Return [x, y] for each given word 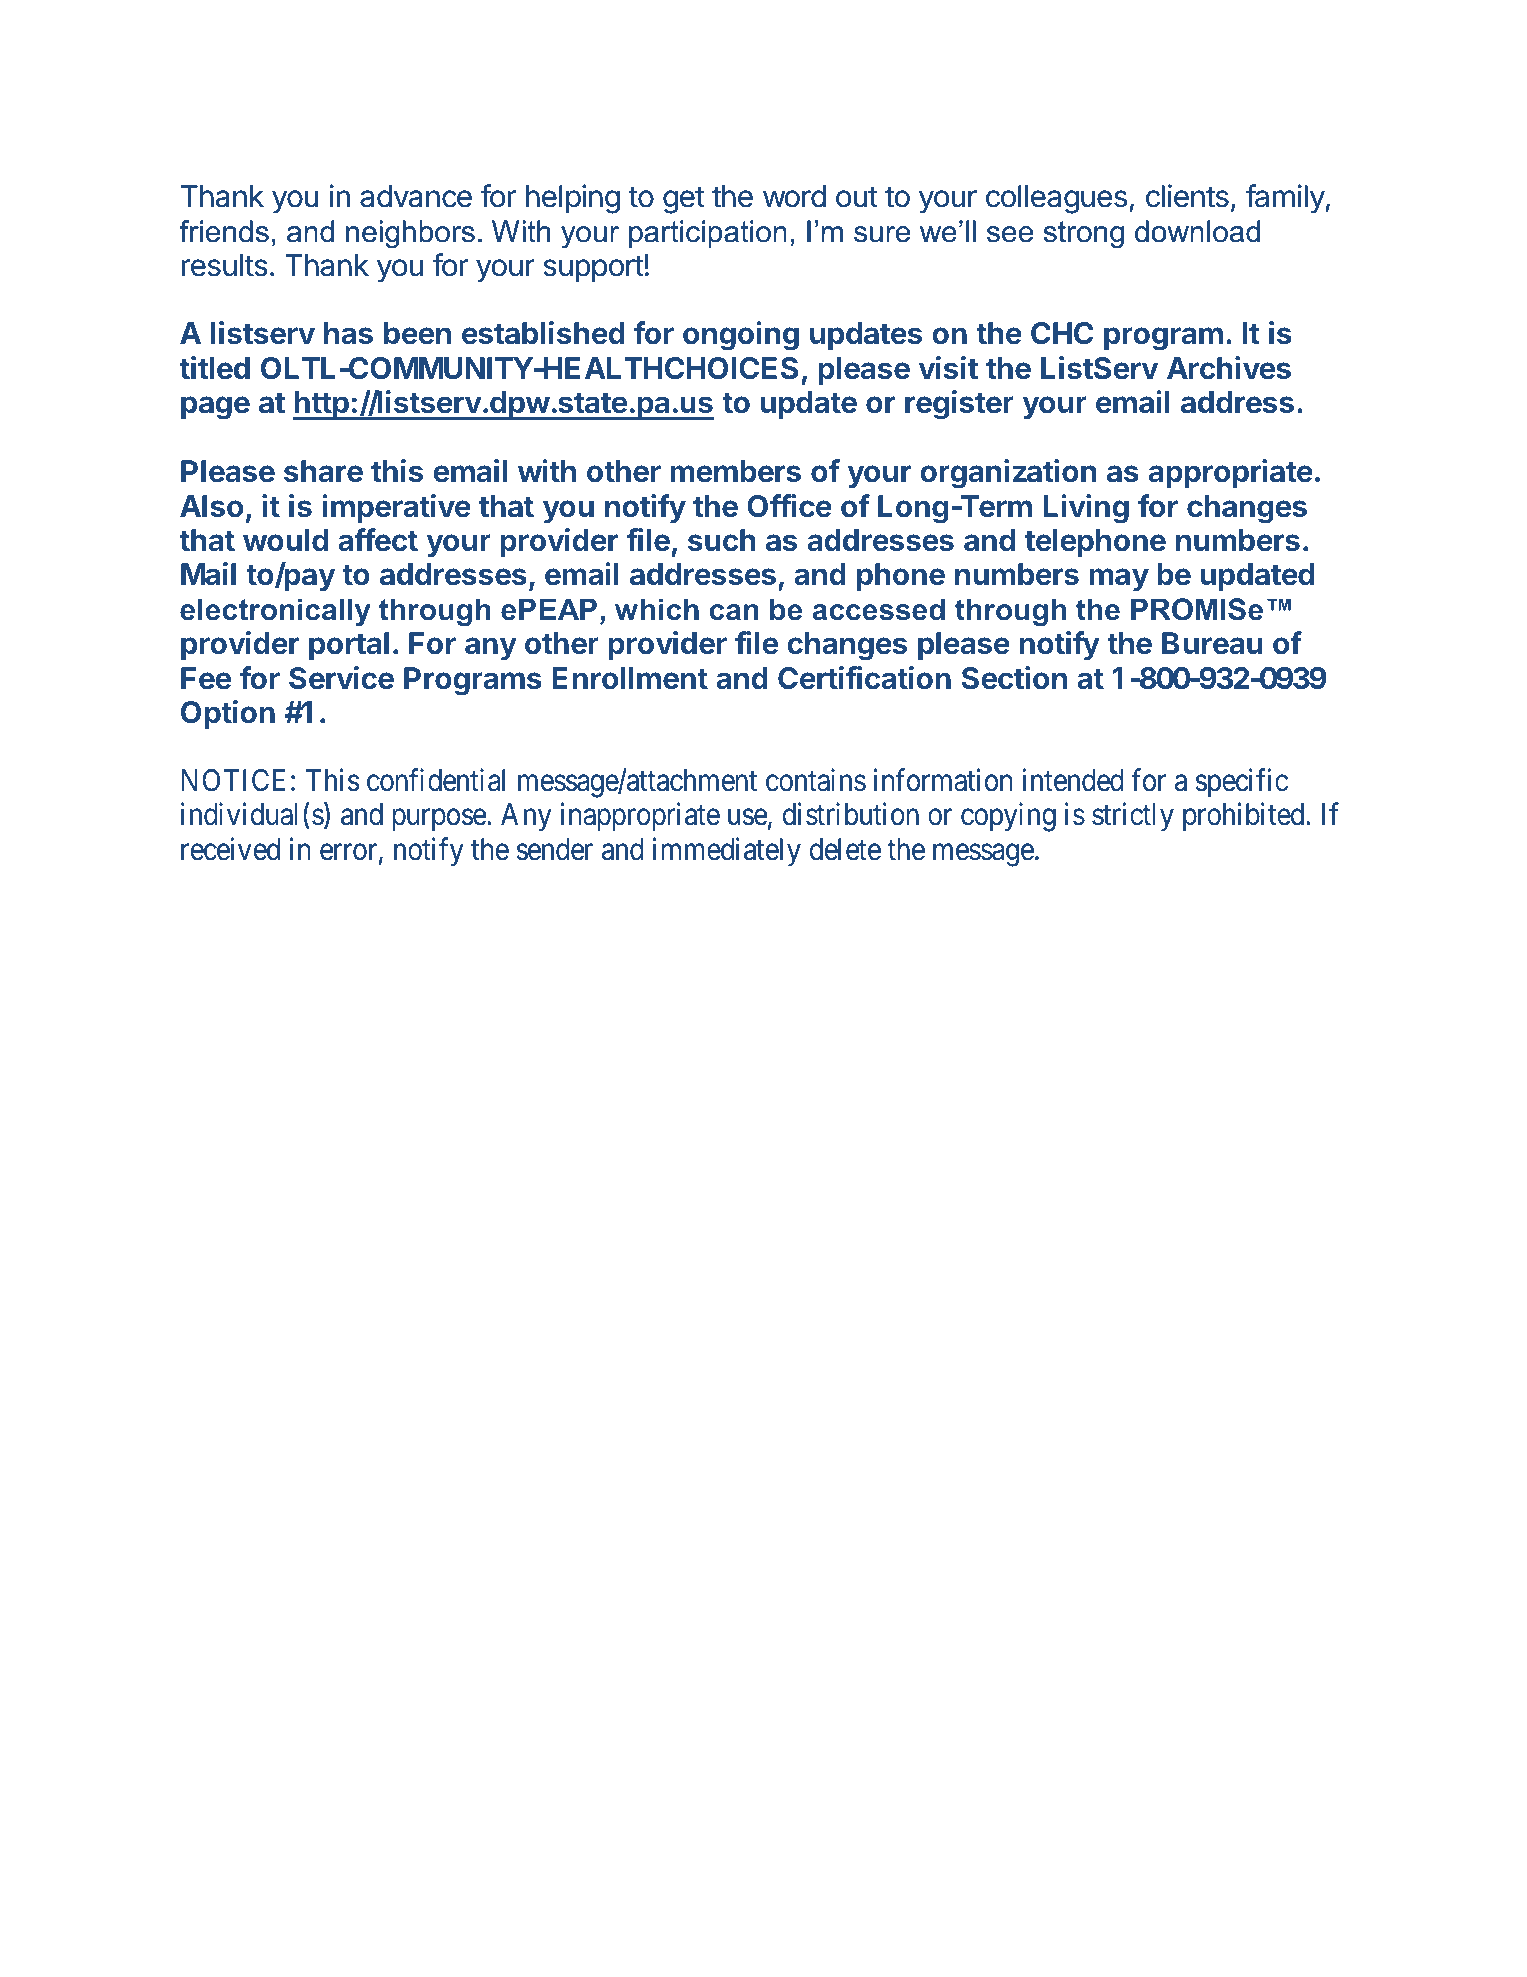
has [348, 333]
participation [708, 234]
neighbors [410, 234]
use [747, 818]
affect [378, 540]
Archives [1229, 368]
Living [1086, 509]
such [722, 540]
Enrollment [630, 678]
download [1197, 231]
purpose [439, 820]
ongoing [741, 336]
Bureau [1212, 643]
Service [341, 678]
